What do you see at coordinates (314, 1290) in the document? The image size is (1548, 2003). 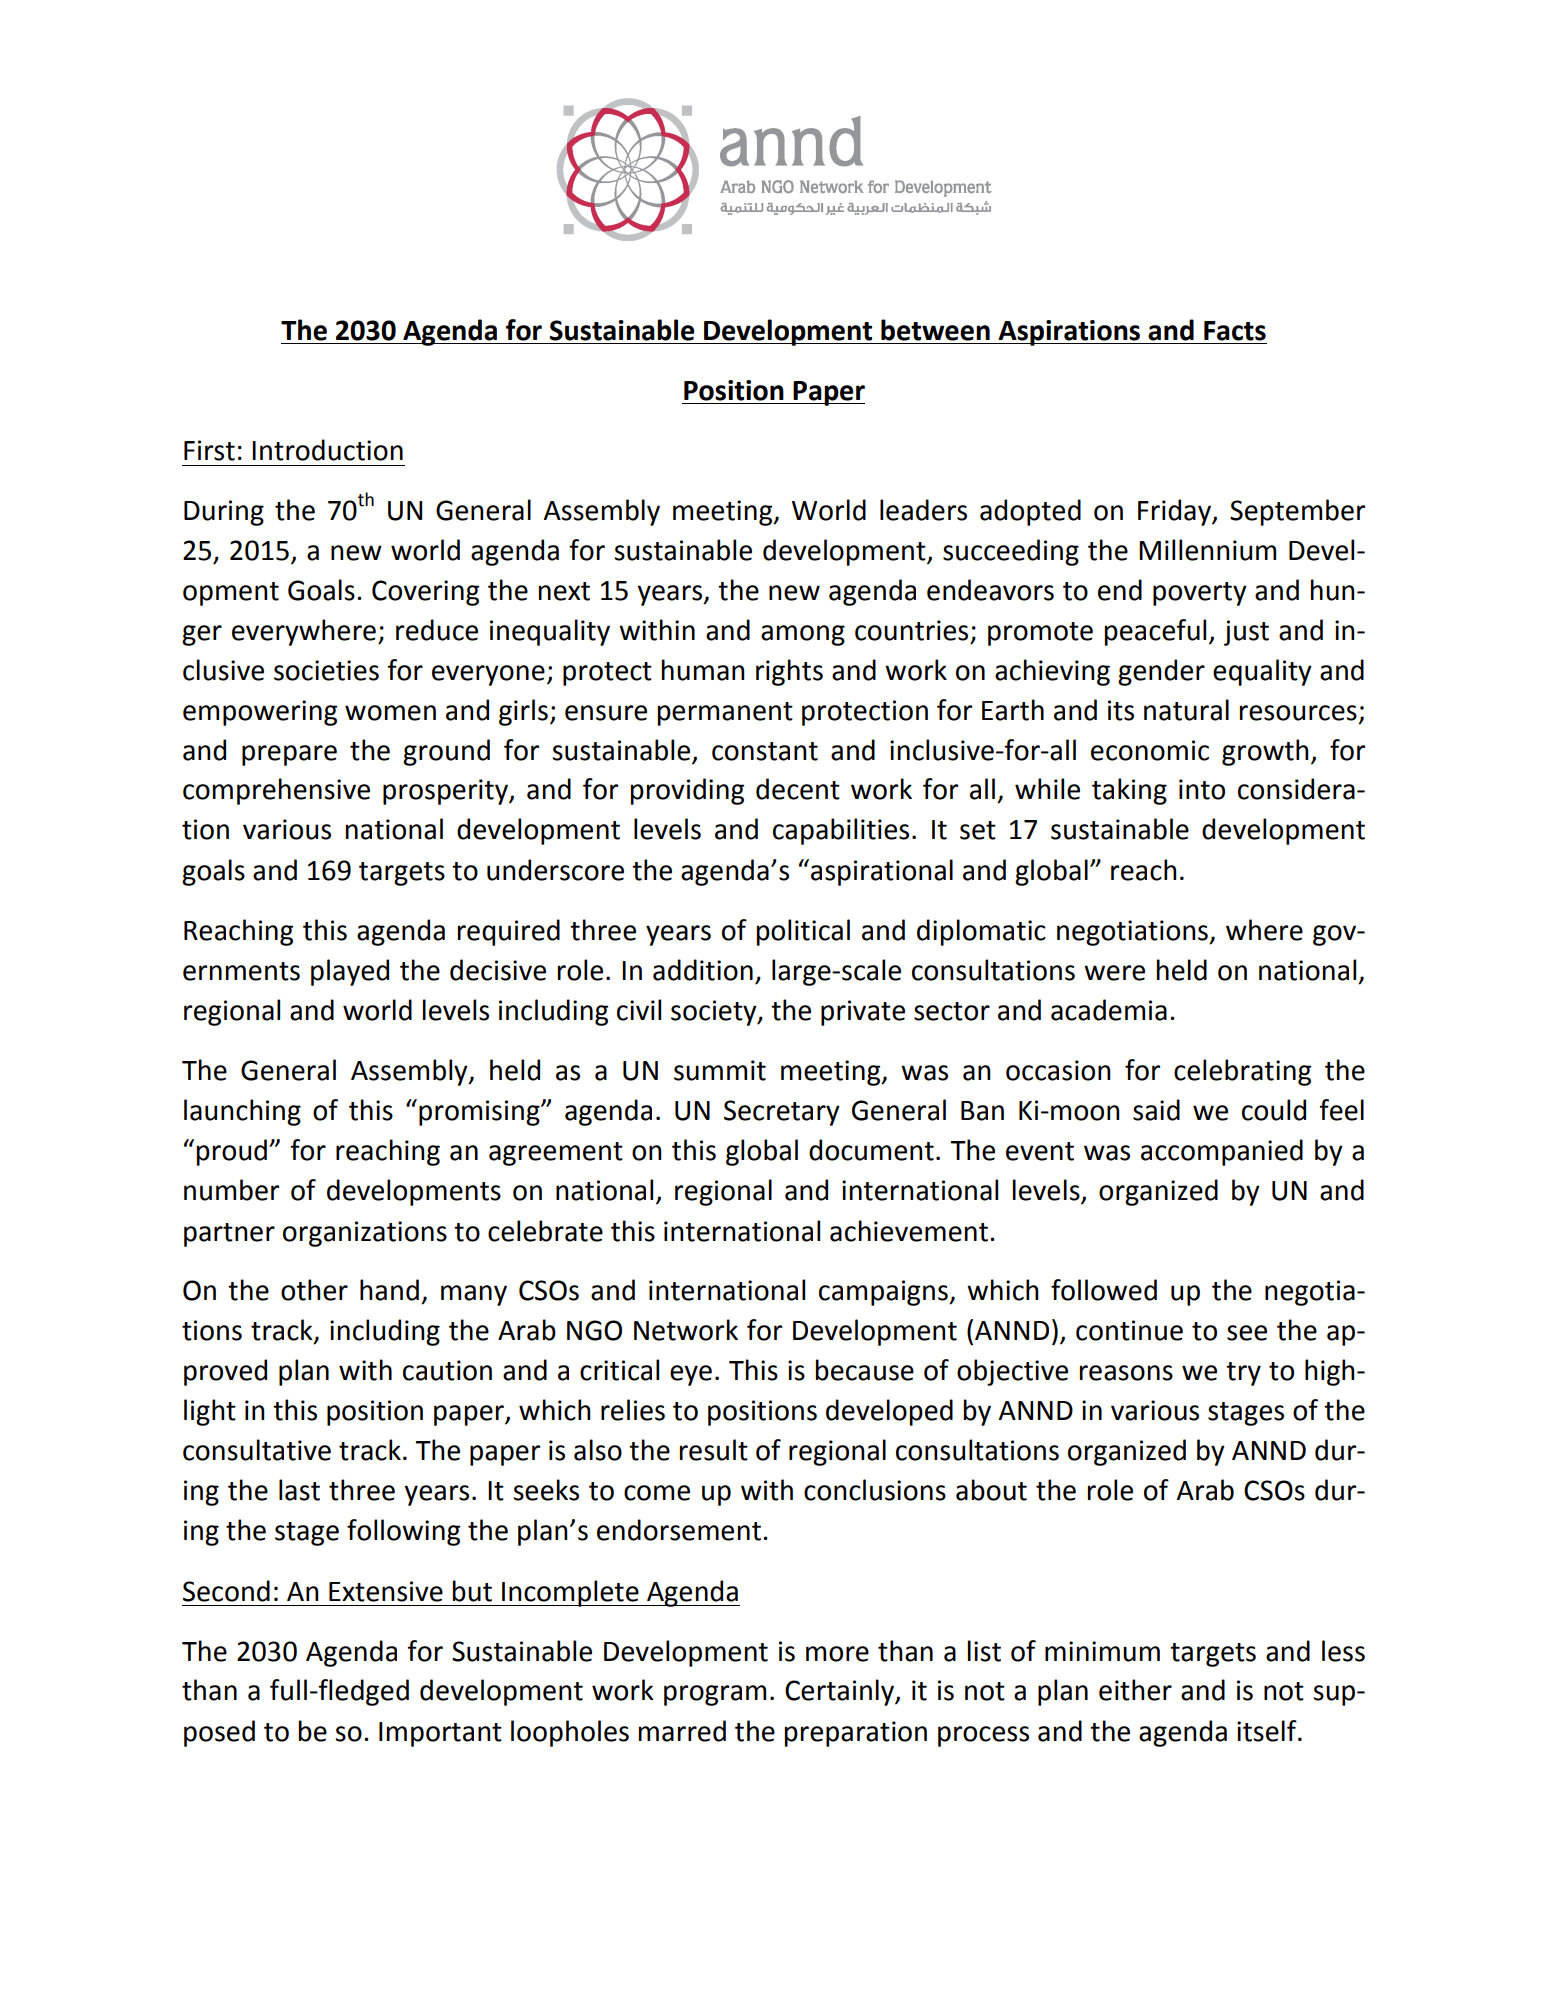 I see `other` at bounding box center [314, 1290].
